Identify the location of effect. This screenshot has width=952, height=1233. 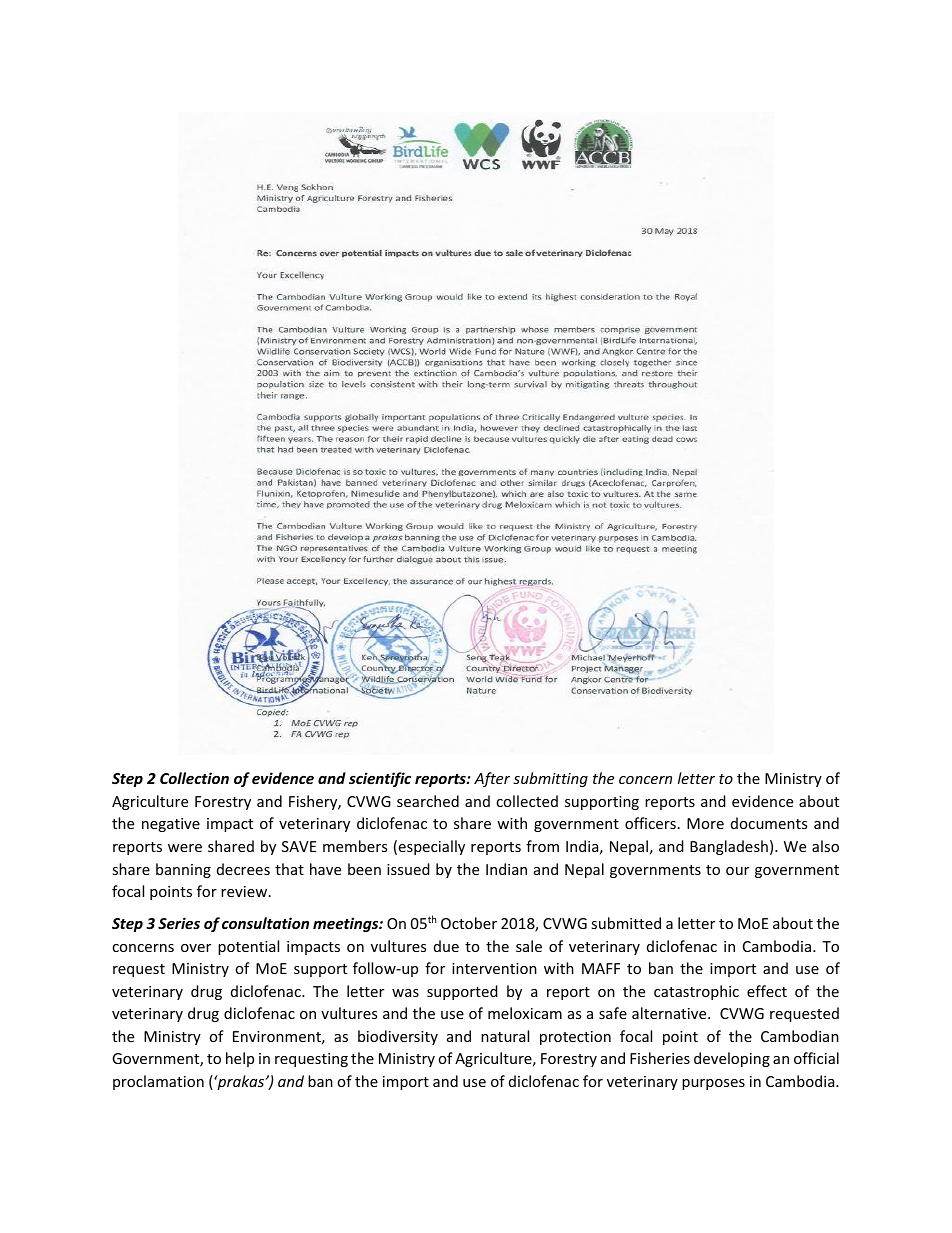
(767, 991).
